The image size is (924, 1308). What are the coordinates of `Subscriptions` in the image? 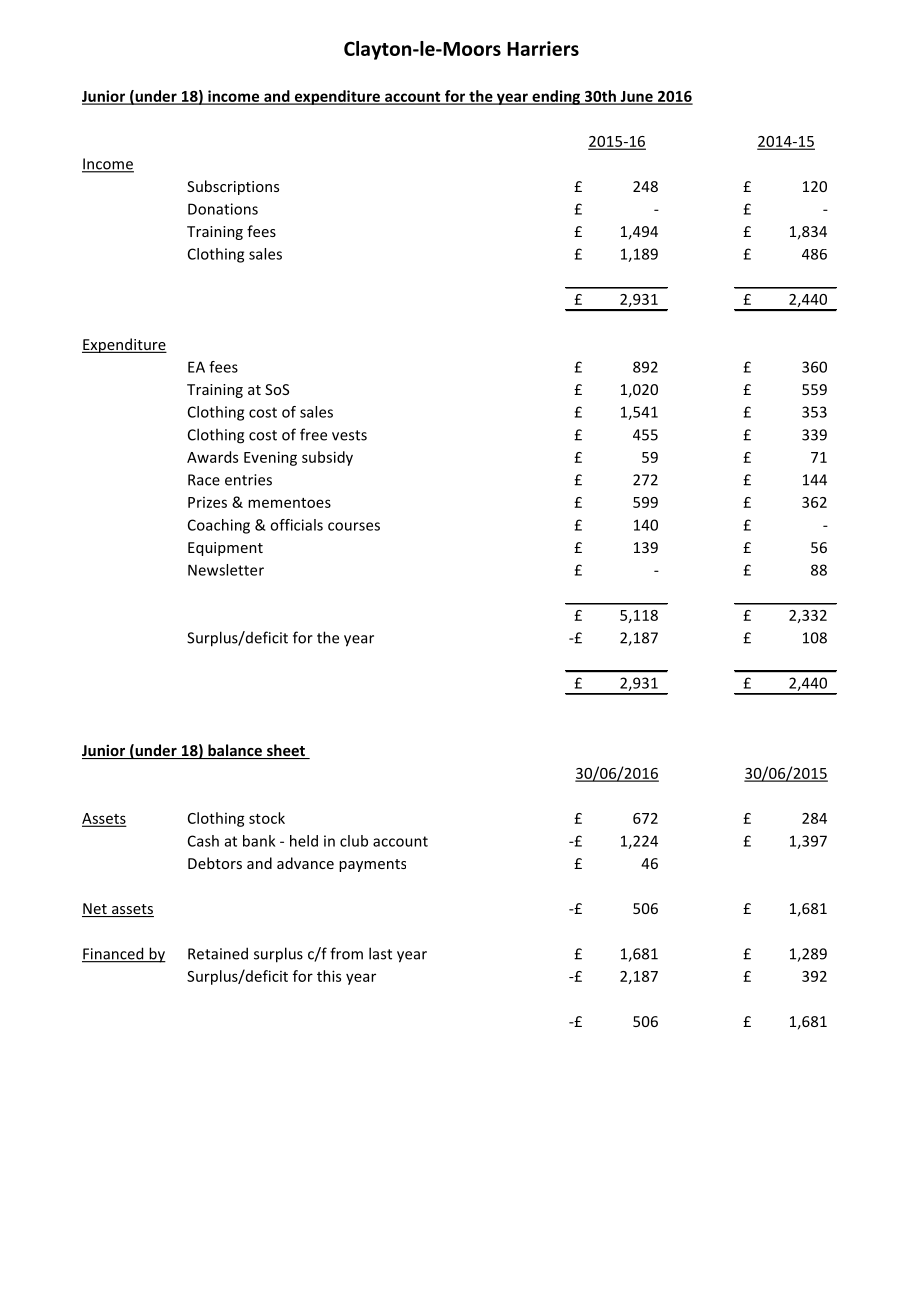 It's located at (233, 187).
